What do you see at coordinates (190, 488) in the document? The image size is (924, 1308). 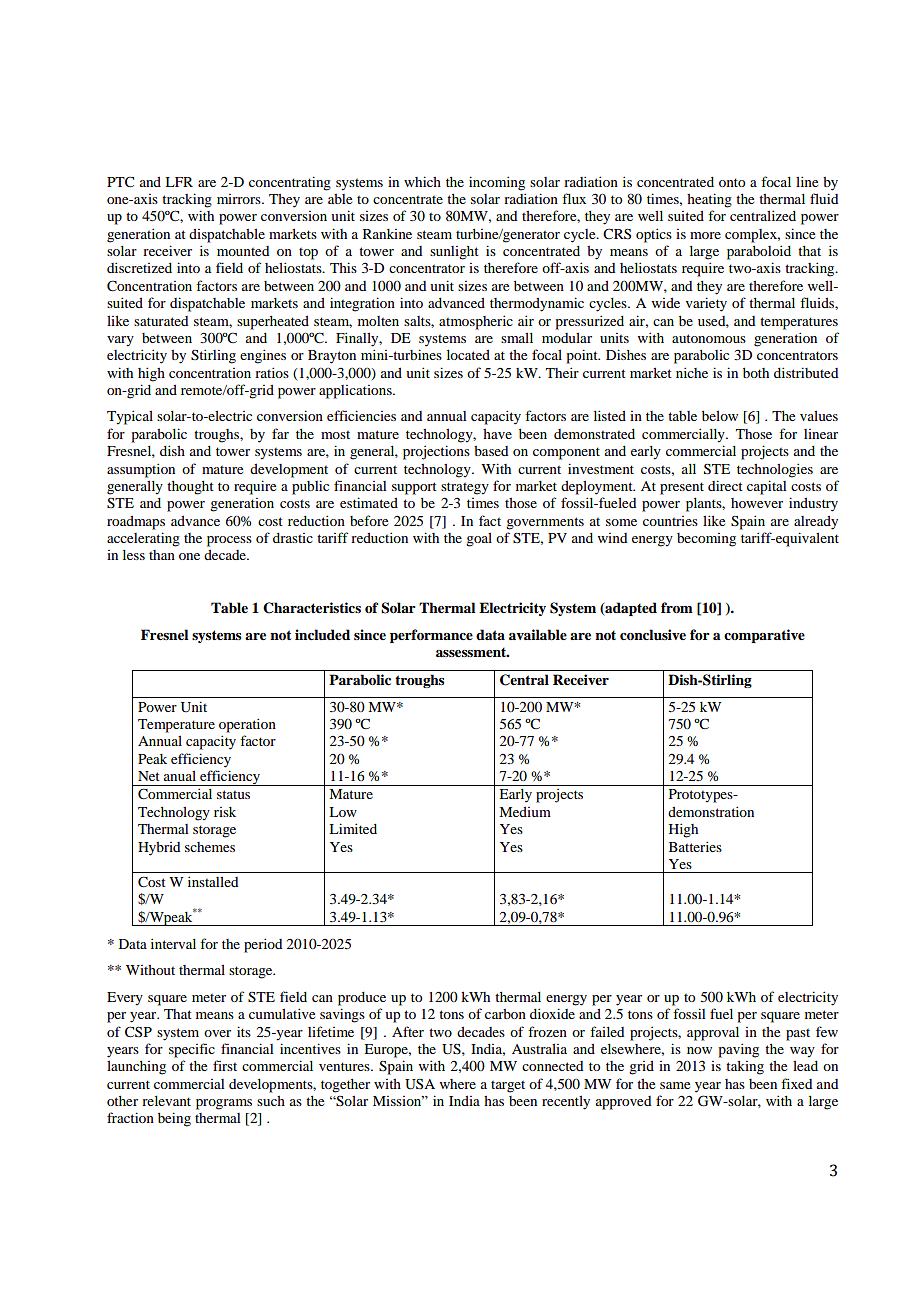 I see `thought` at bounding box center [190, 488].
